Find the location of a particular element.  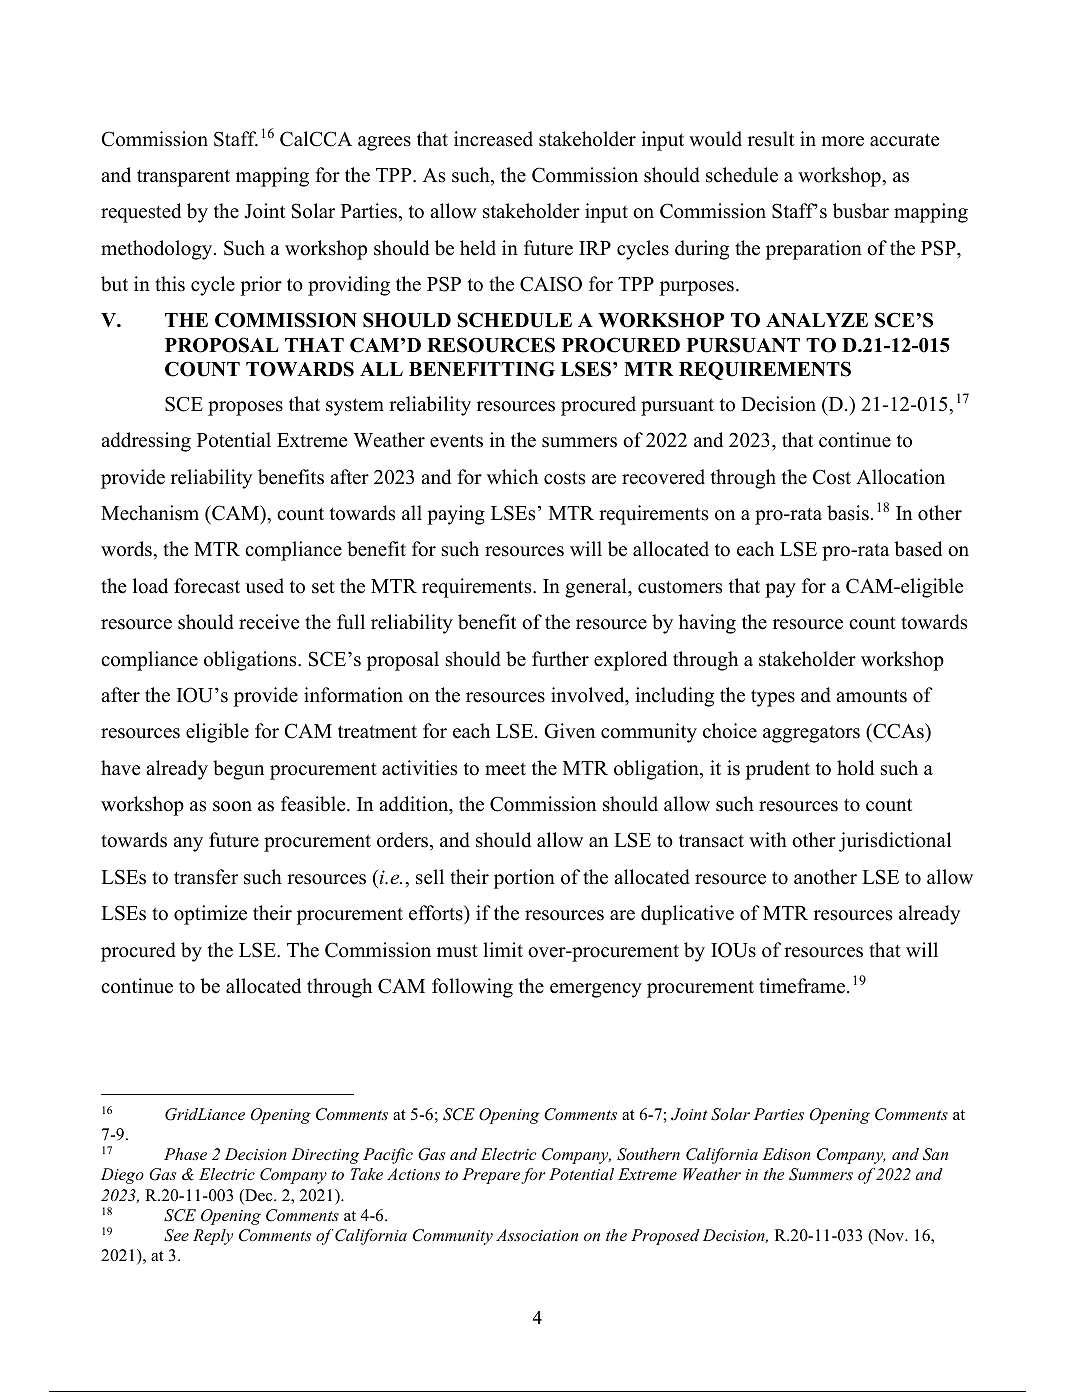

events is located at coordinates (456, 441).
